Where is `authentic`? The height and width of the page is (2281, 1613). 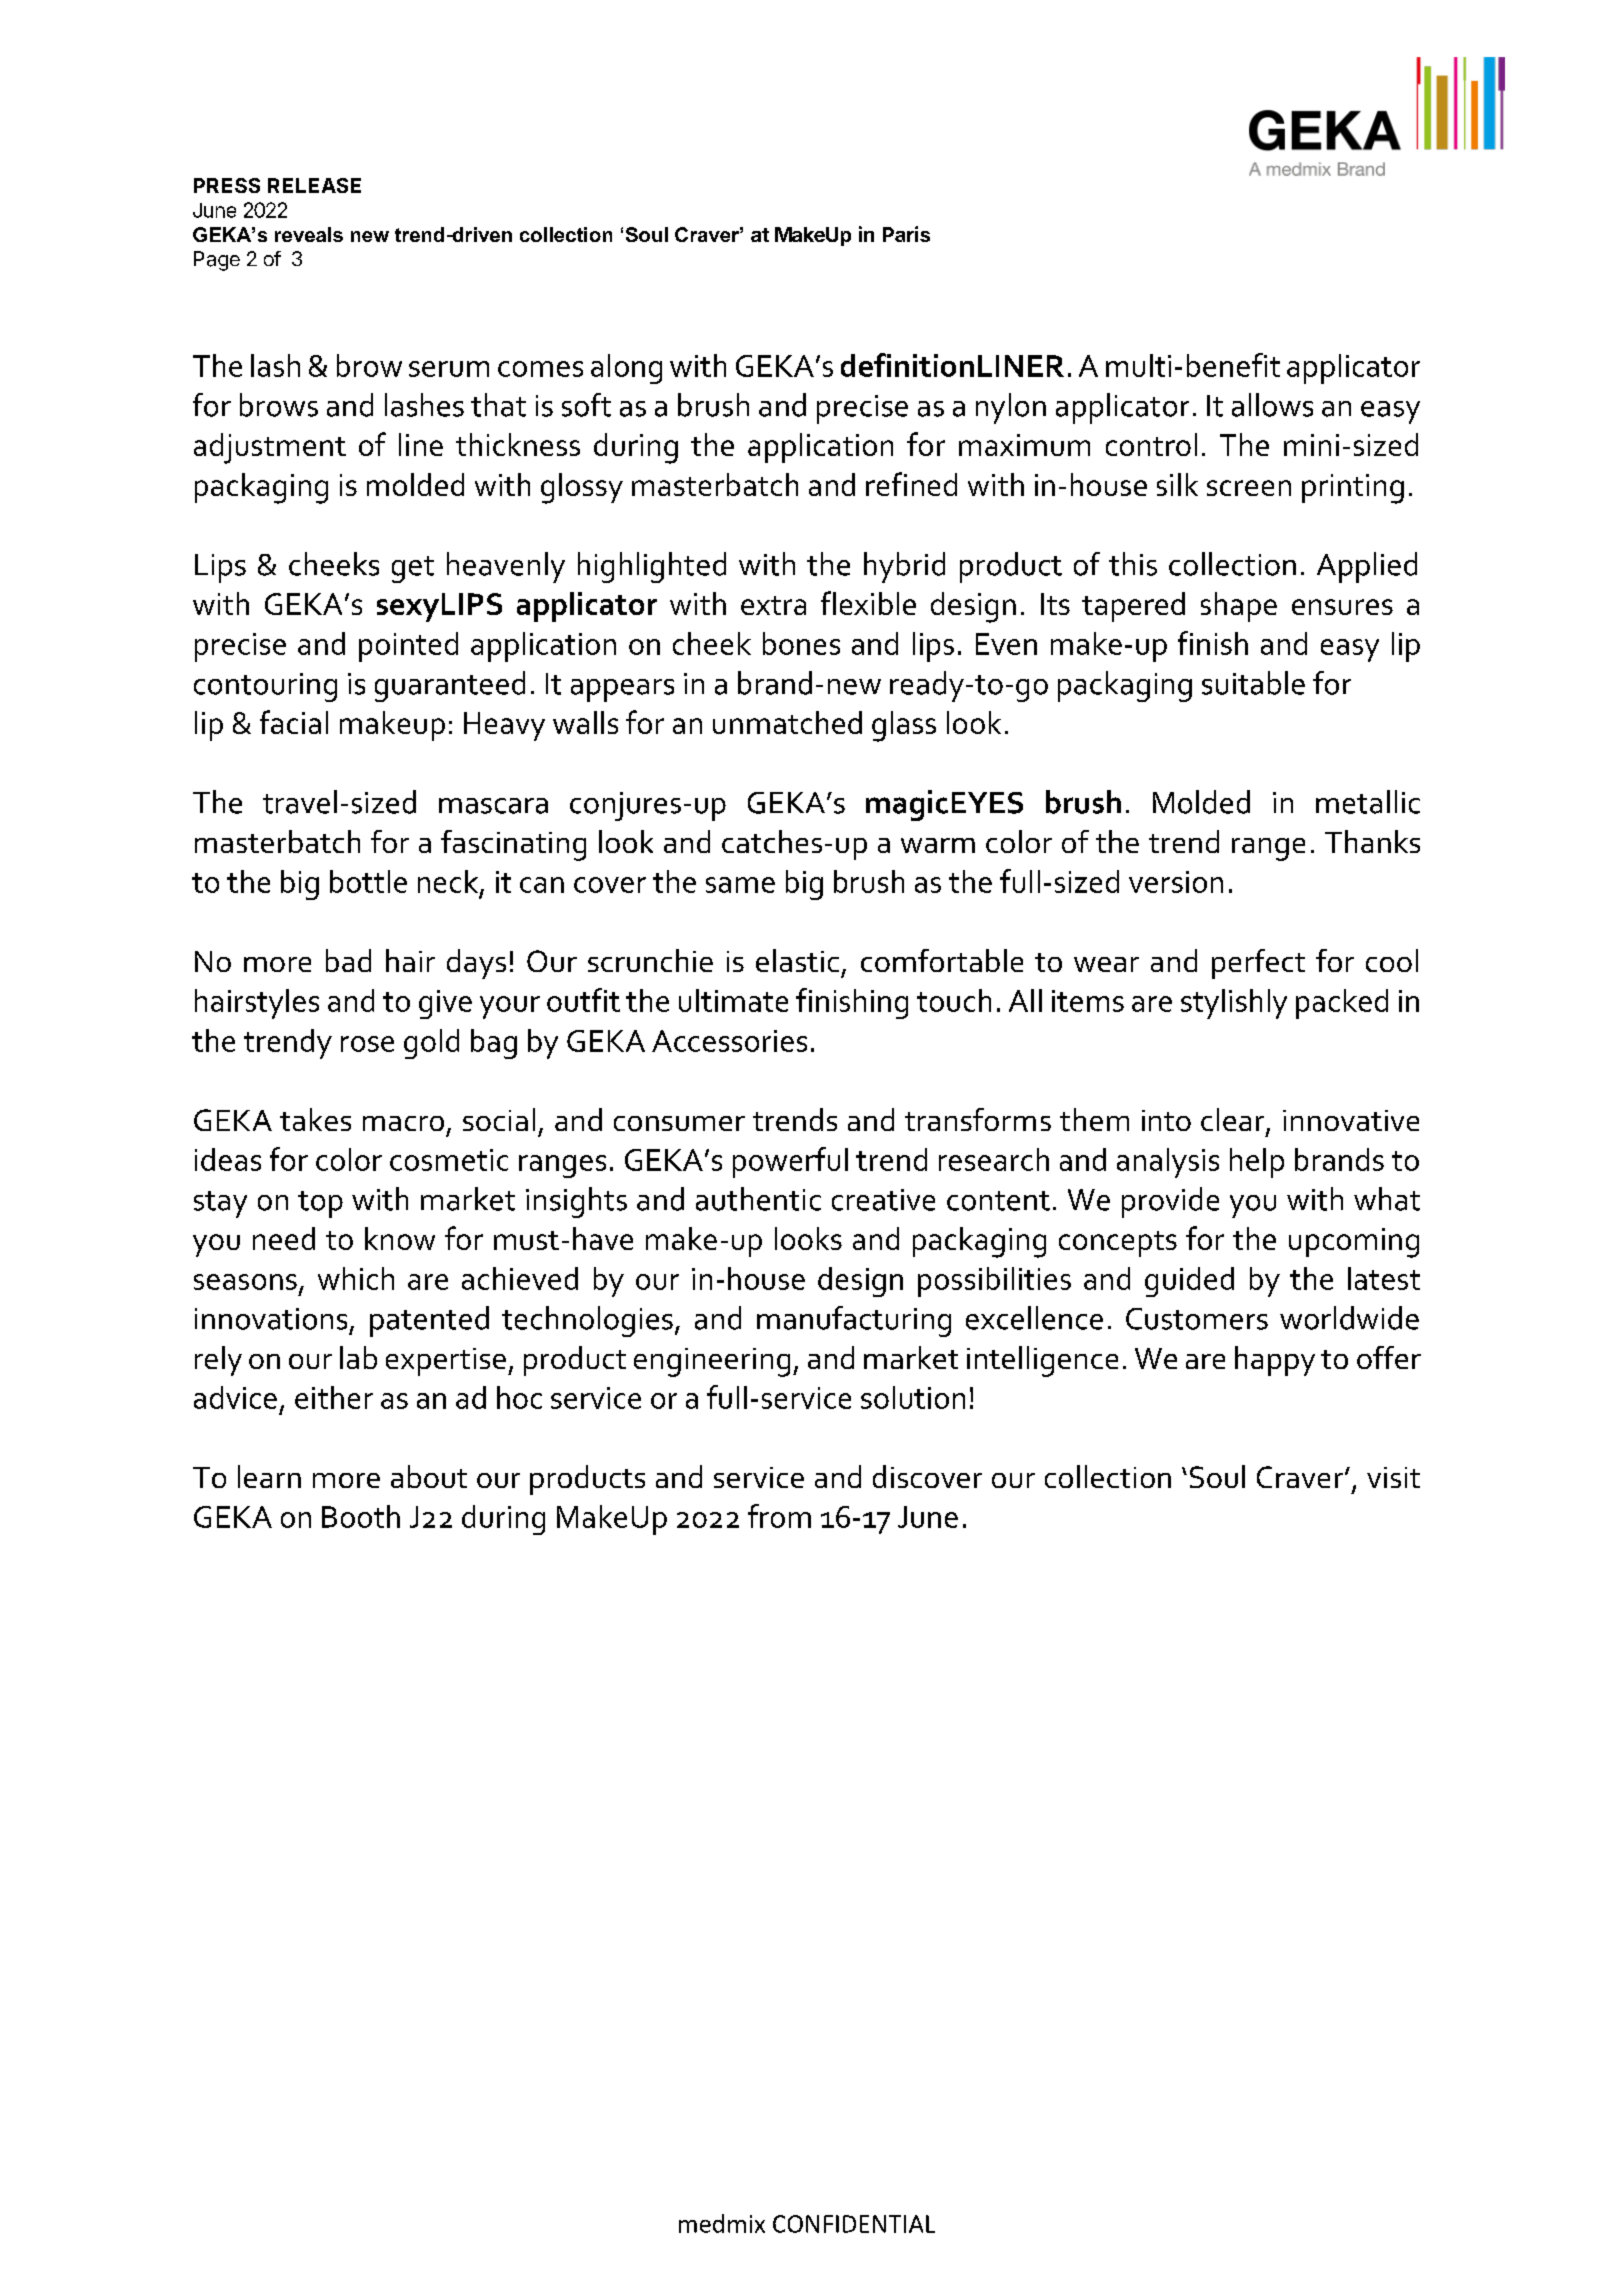 authentic is located at coordinates (758, 1199).
